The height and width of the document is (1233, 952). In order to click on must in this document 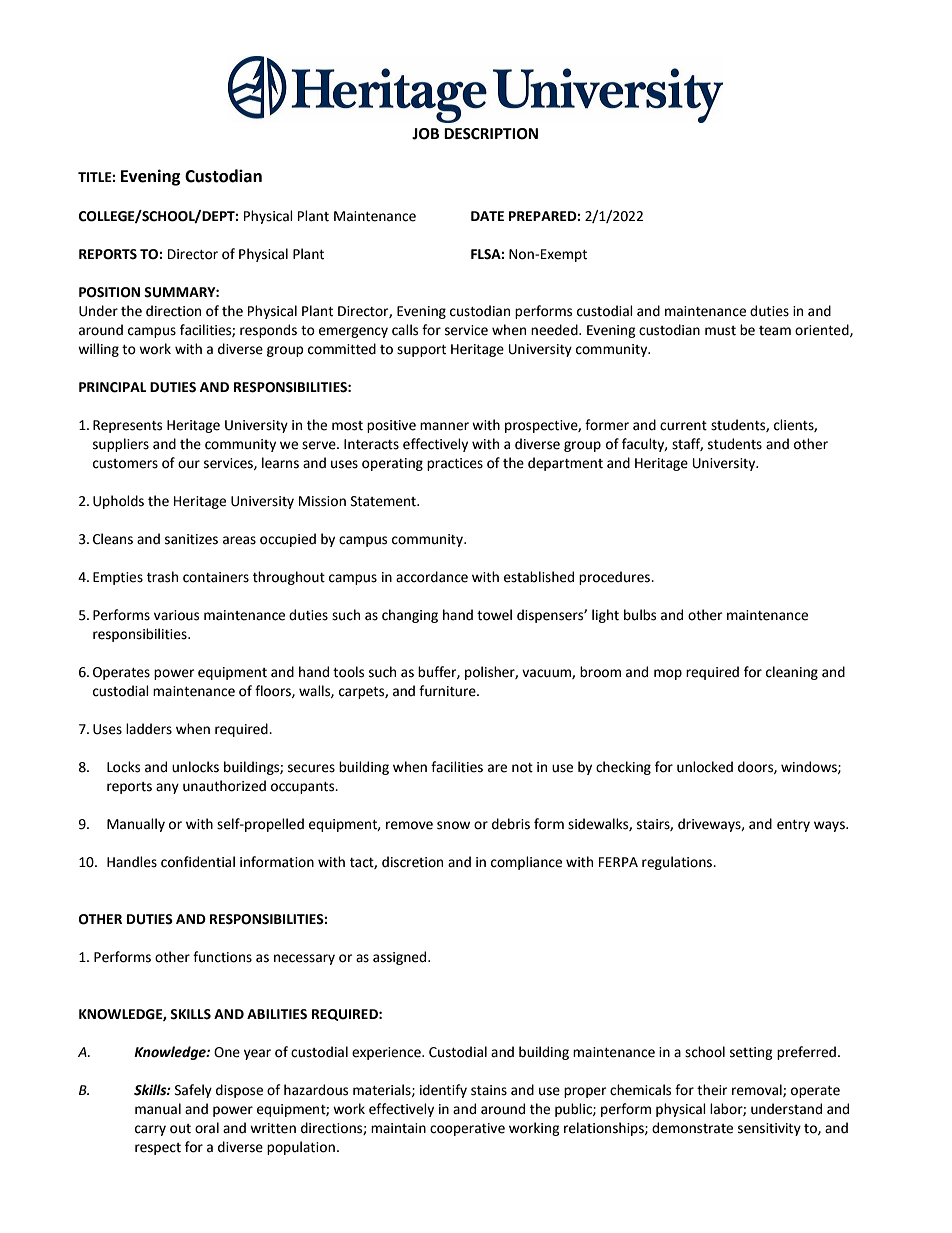, I will do `click(720, 331)`.
